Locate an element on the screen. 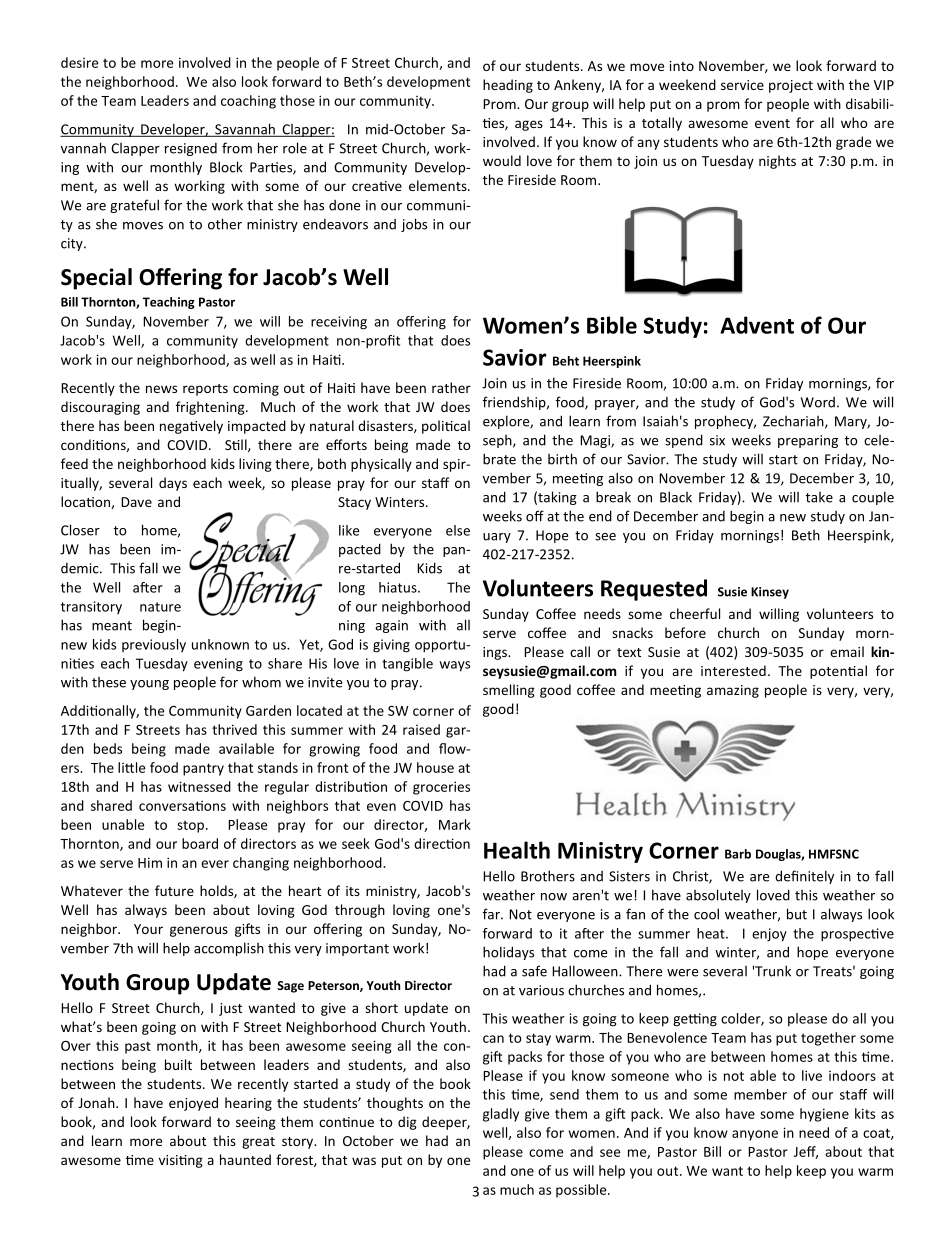 The height and width of the screenshot is (1233, 952). heading is located at coordinates (508, 86).
